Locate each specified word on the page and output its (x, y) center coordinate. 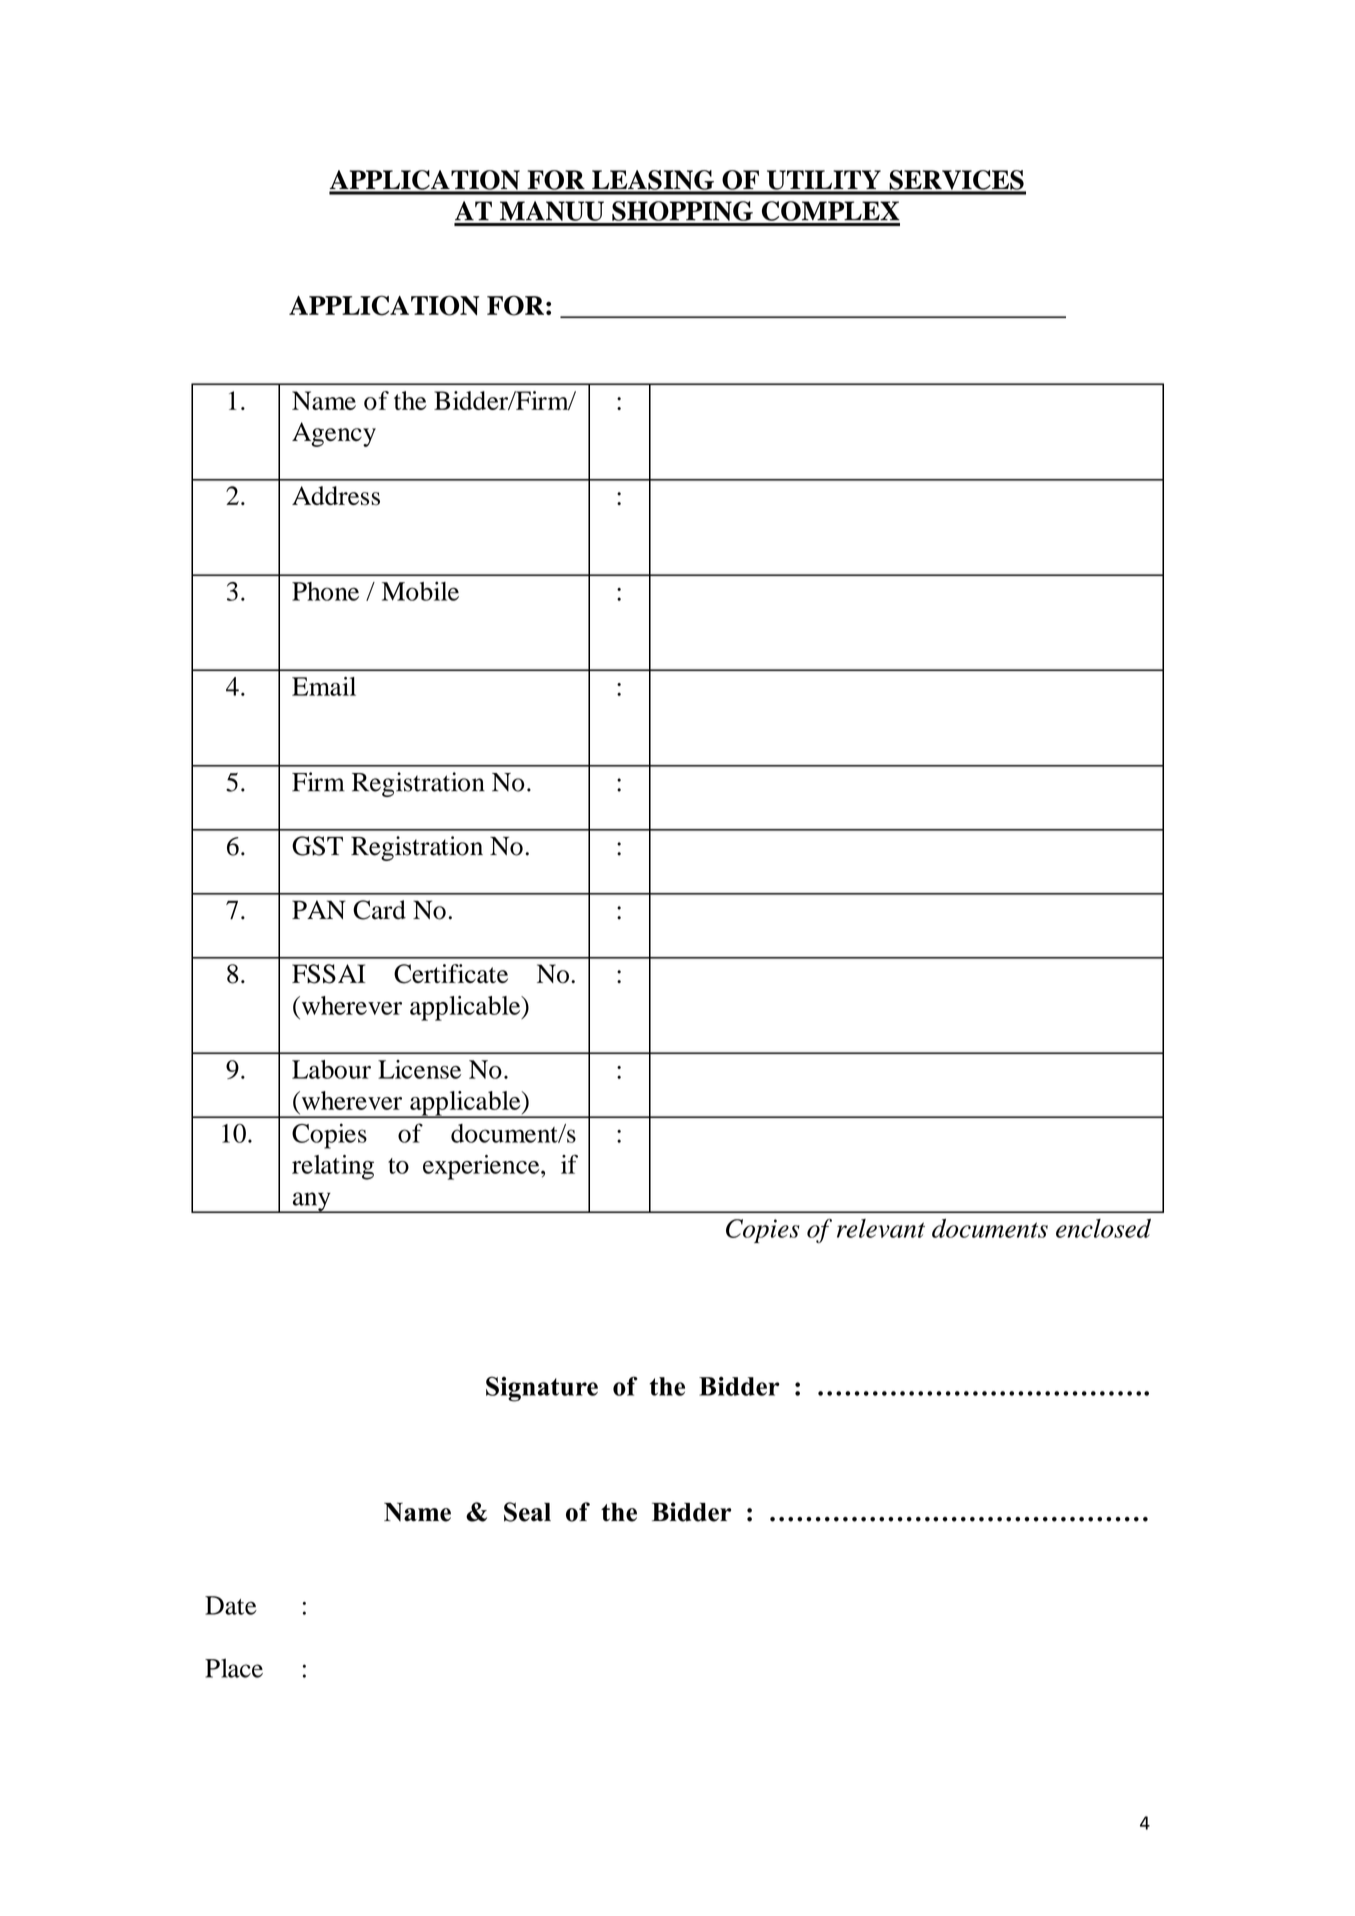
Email (324, 686)
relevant (881, 1228)
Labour (331, 1069)
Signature (542, 1389)
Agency (334, 434)
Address (336, 496)
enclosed (1103, 1228)
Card (379, 910)
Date (231, 1605)
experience (482, 1167)
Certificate (451, 974)
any (311, 1202)
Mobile (420, 591)
